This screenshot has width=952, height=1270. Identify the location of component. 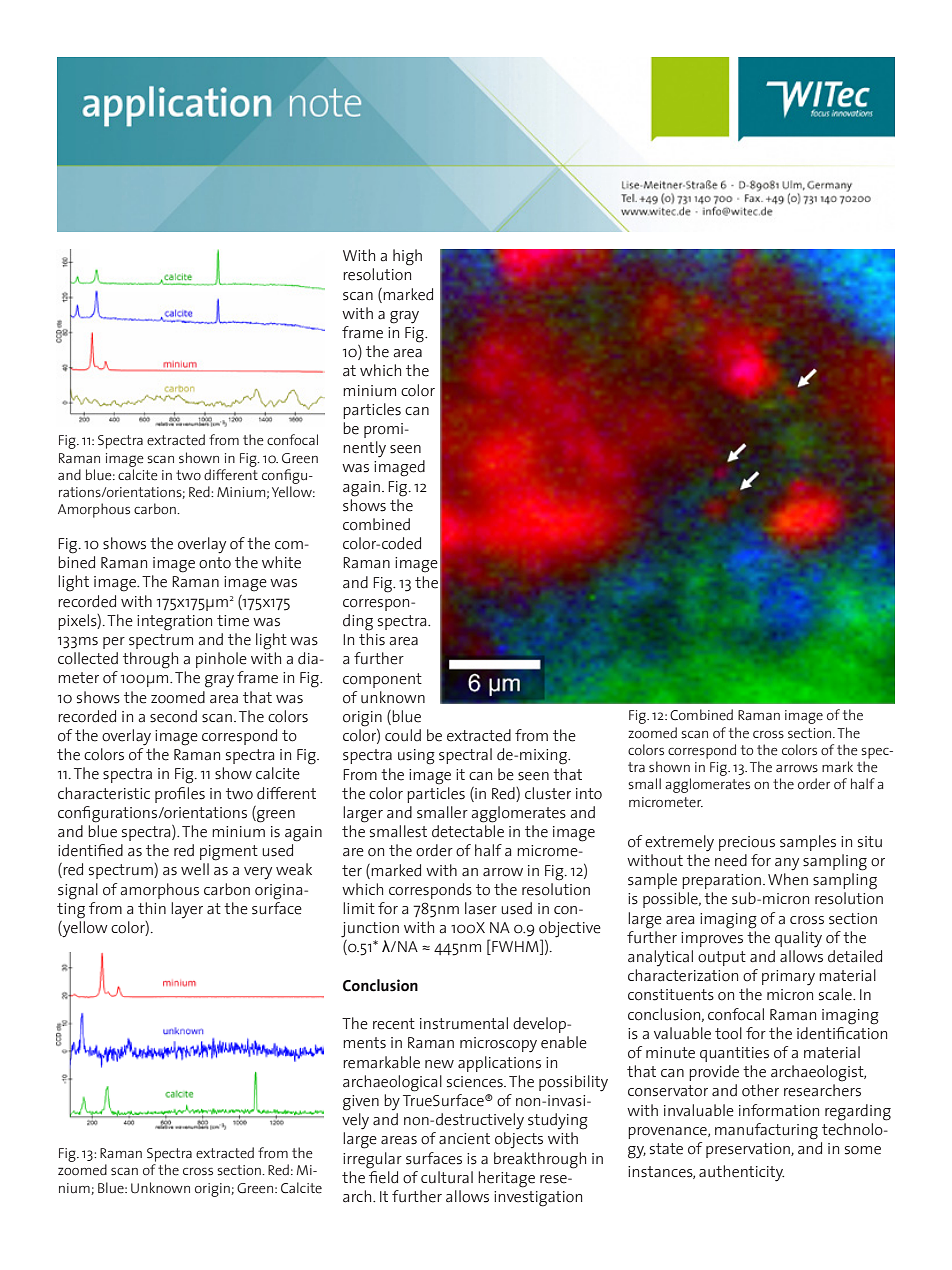
(382, 680).
